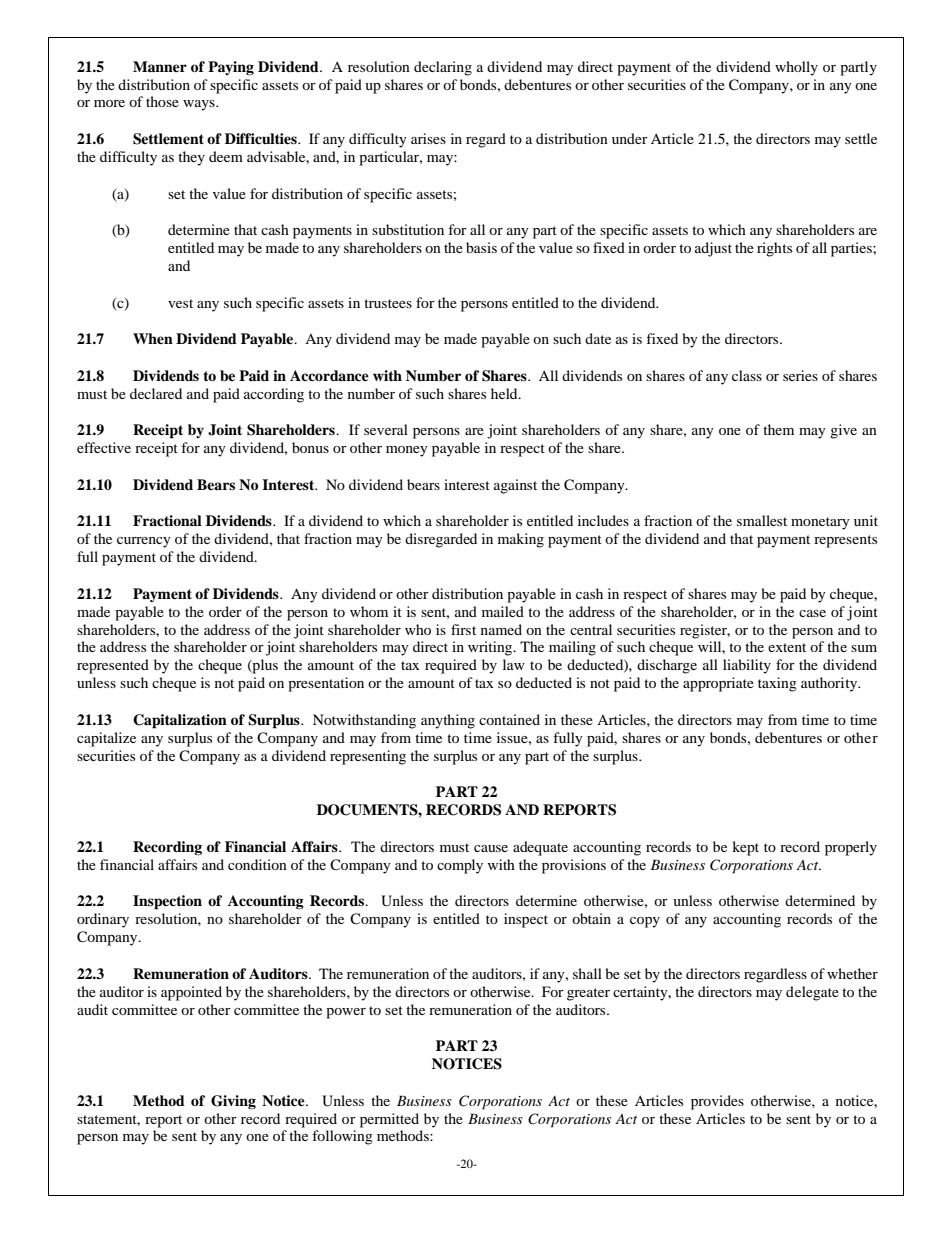 The image size is (952, 1233). Describe the element at coordinates (180, 721) in the page. I see `Capitalization` at that location.
